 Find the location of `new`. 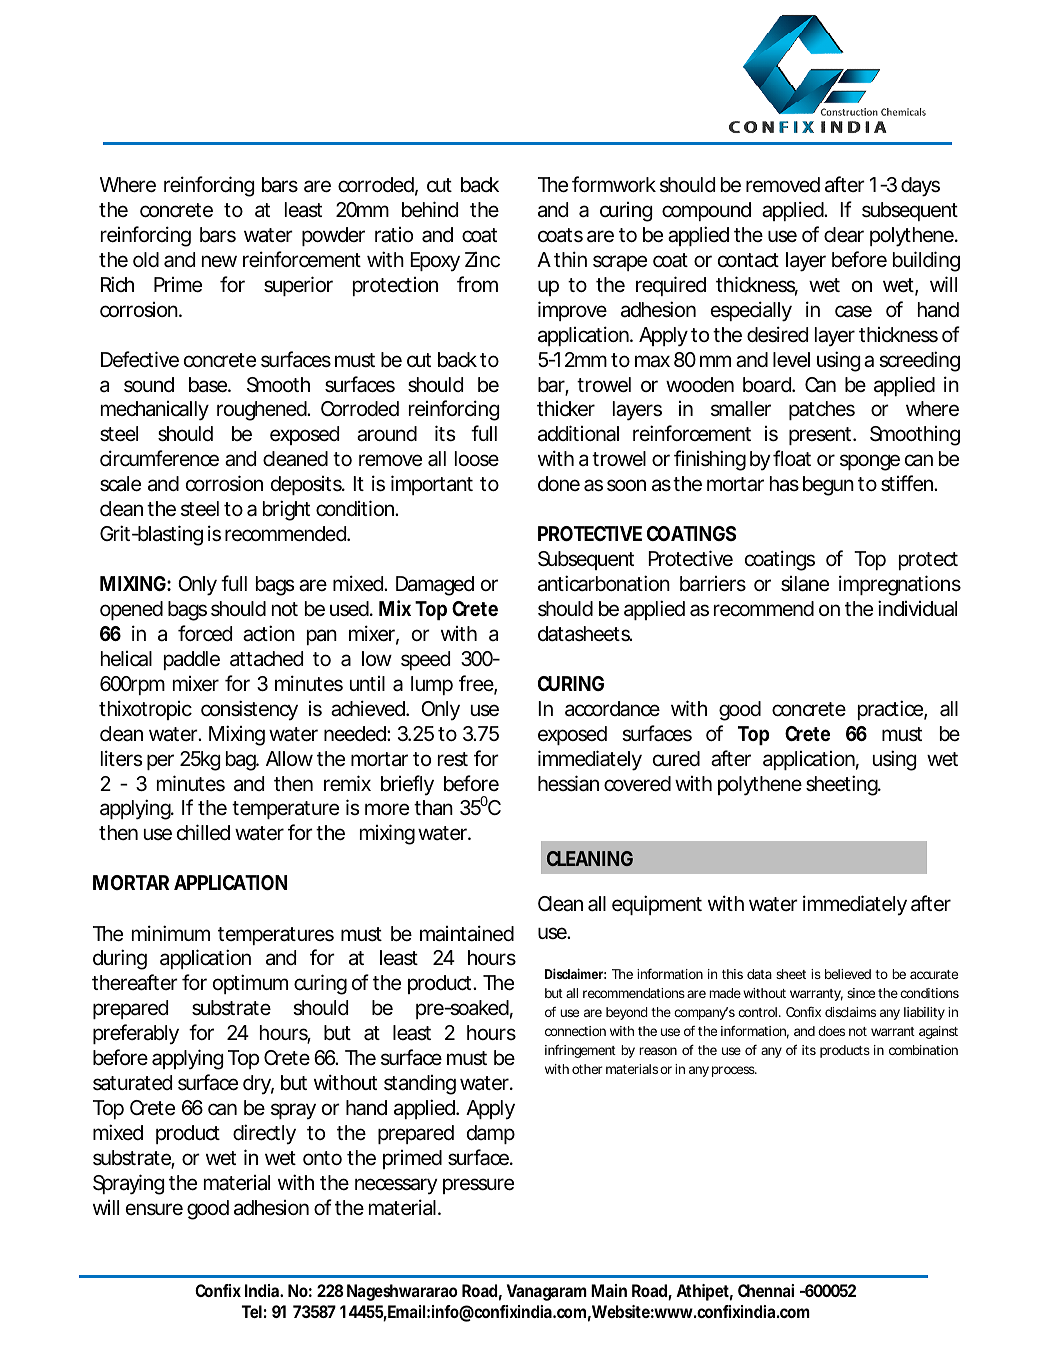

new is located at coordinates (219, 261).
